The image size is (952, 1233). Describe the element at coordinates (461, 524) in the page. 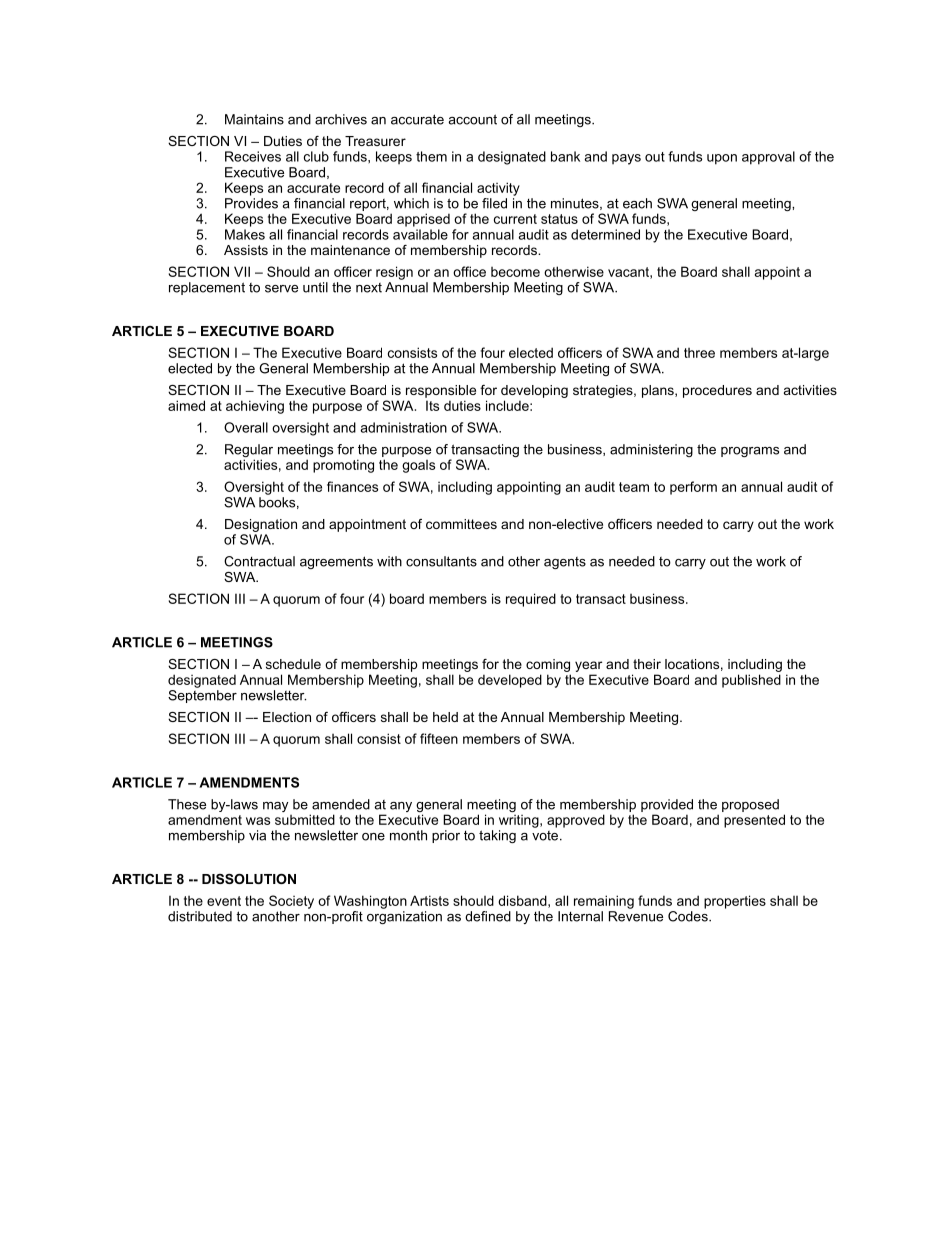

I see `committees` at that location.
